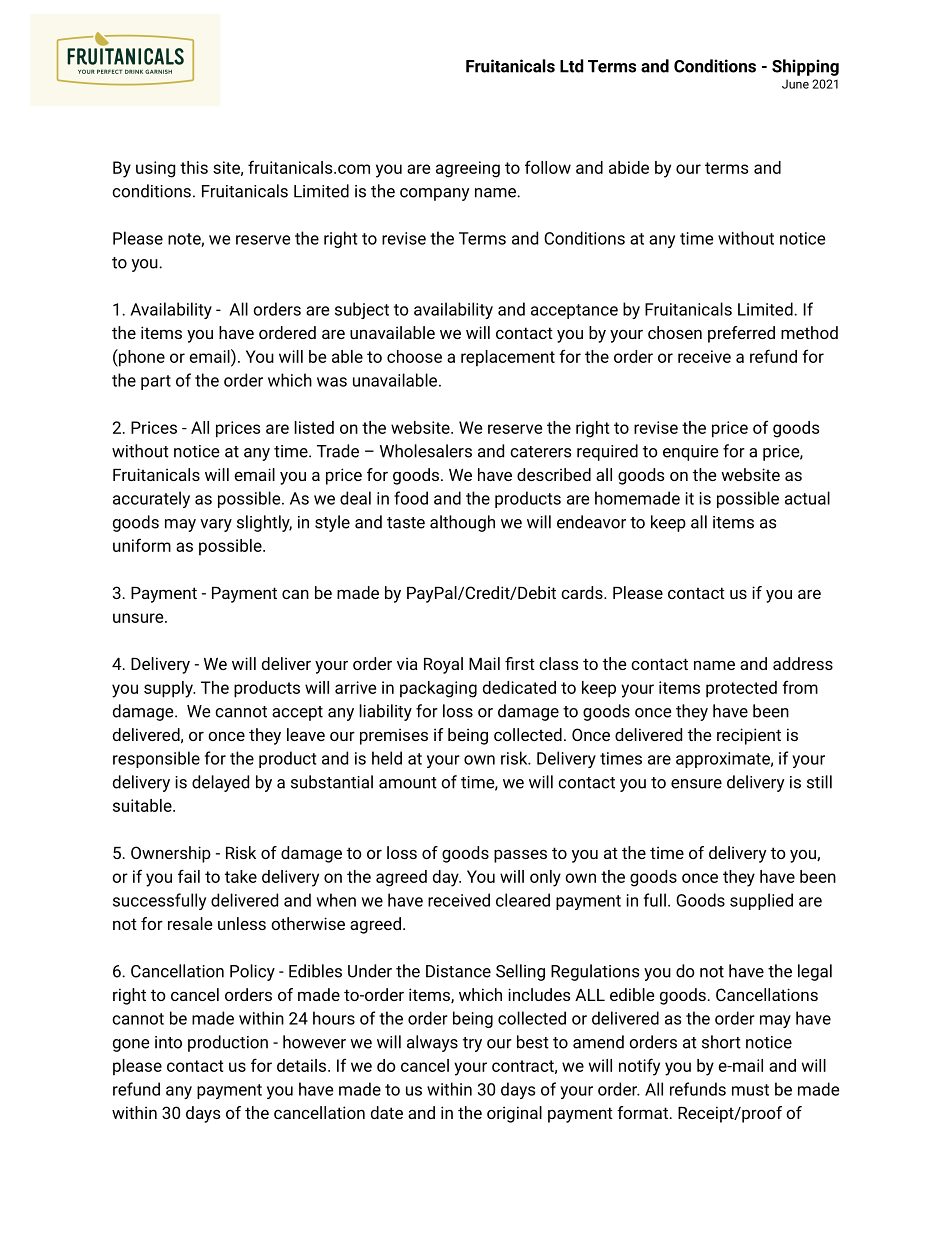 The height and width of the document is (1233, 952). I want to click on unsure, so click(139, 618).
